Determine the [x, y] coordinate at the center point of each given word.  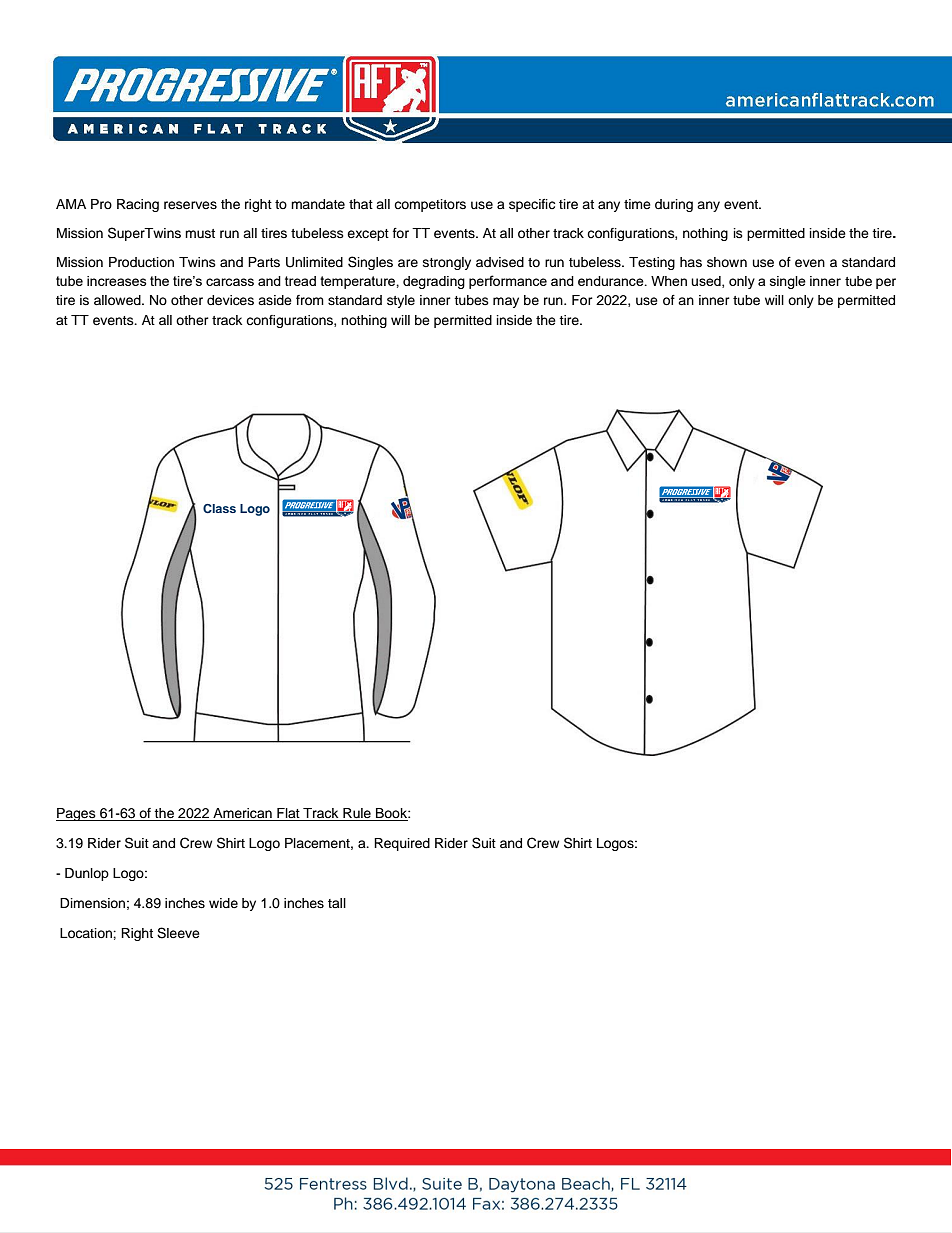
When [669, 281]
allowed [118, 300]
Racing [138, 205]
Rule [357, 814]
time [637, 204]
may [506, 302]
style [401, 301]
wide [223, 903]
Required [402, 844]
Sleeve [178, 933]
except [368, 235]
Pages [77, 814]
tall [337, 903]
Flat [288, 814]
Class [219, 508]
